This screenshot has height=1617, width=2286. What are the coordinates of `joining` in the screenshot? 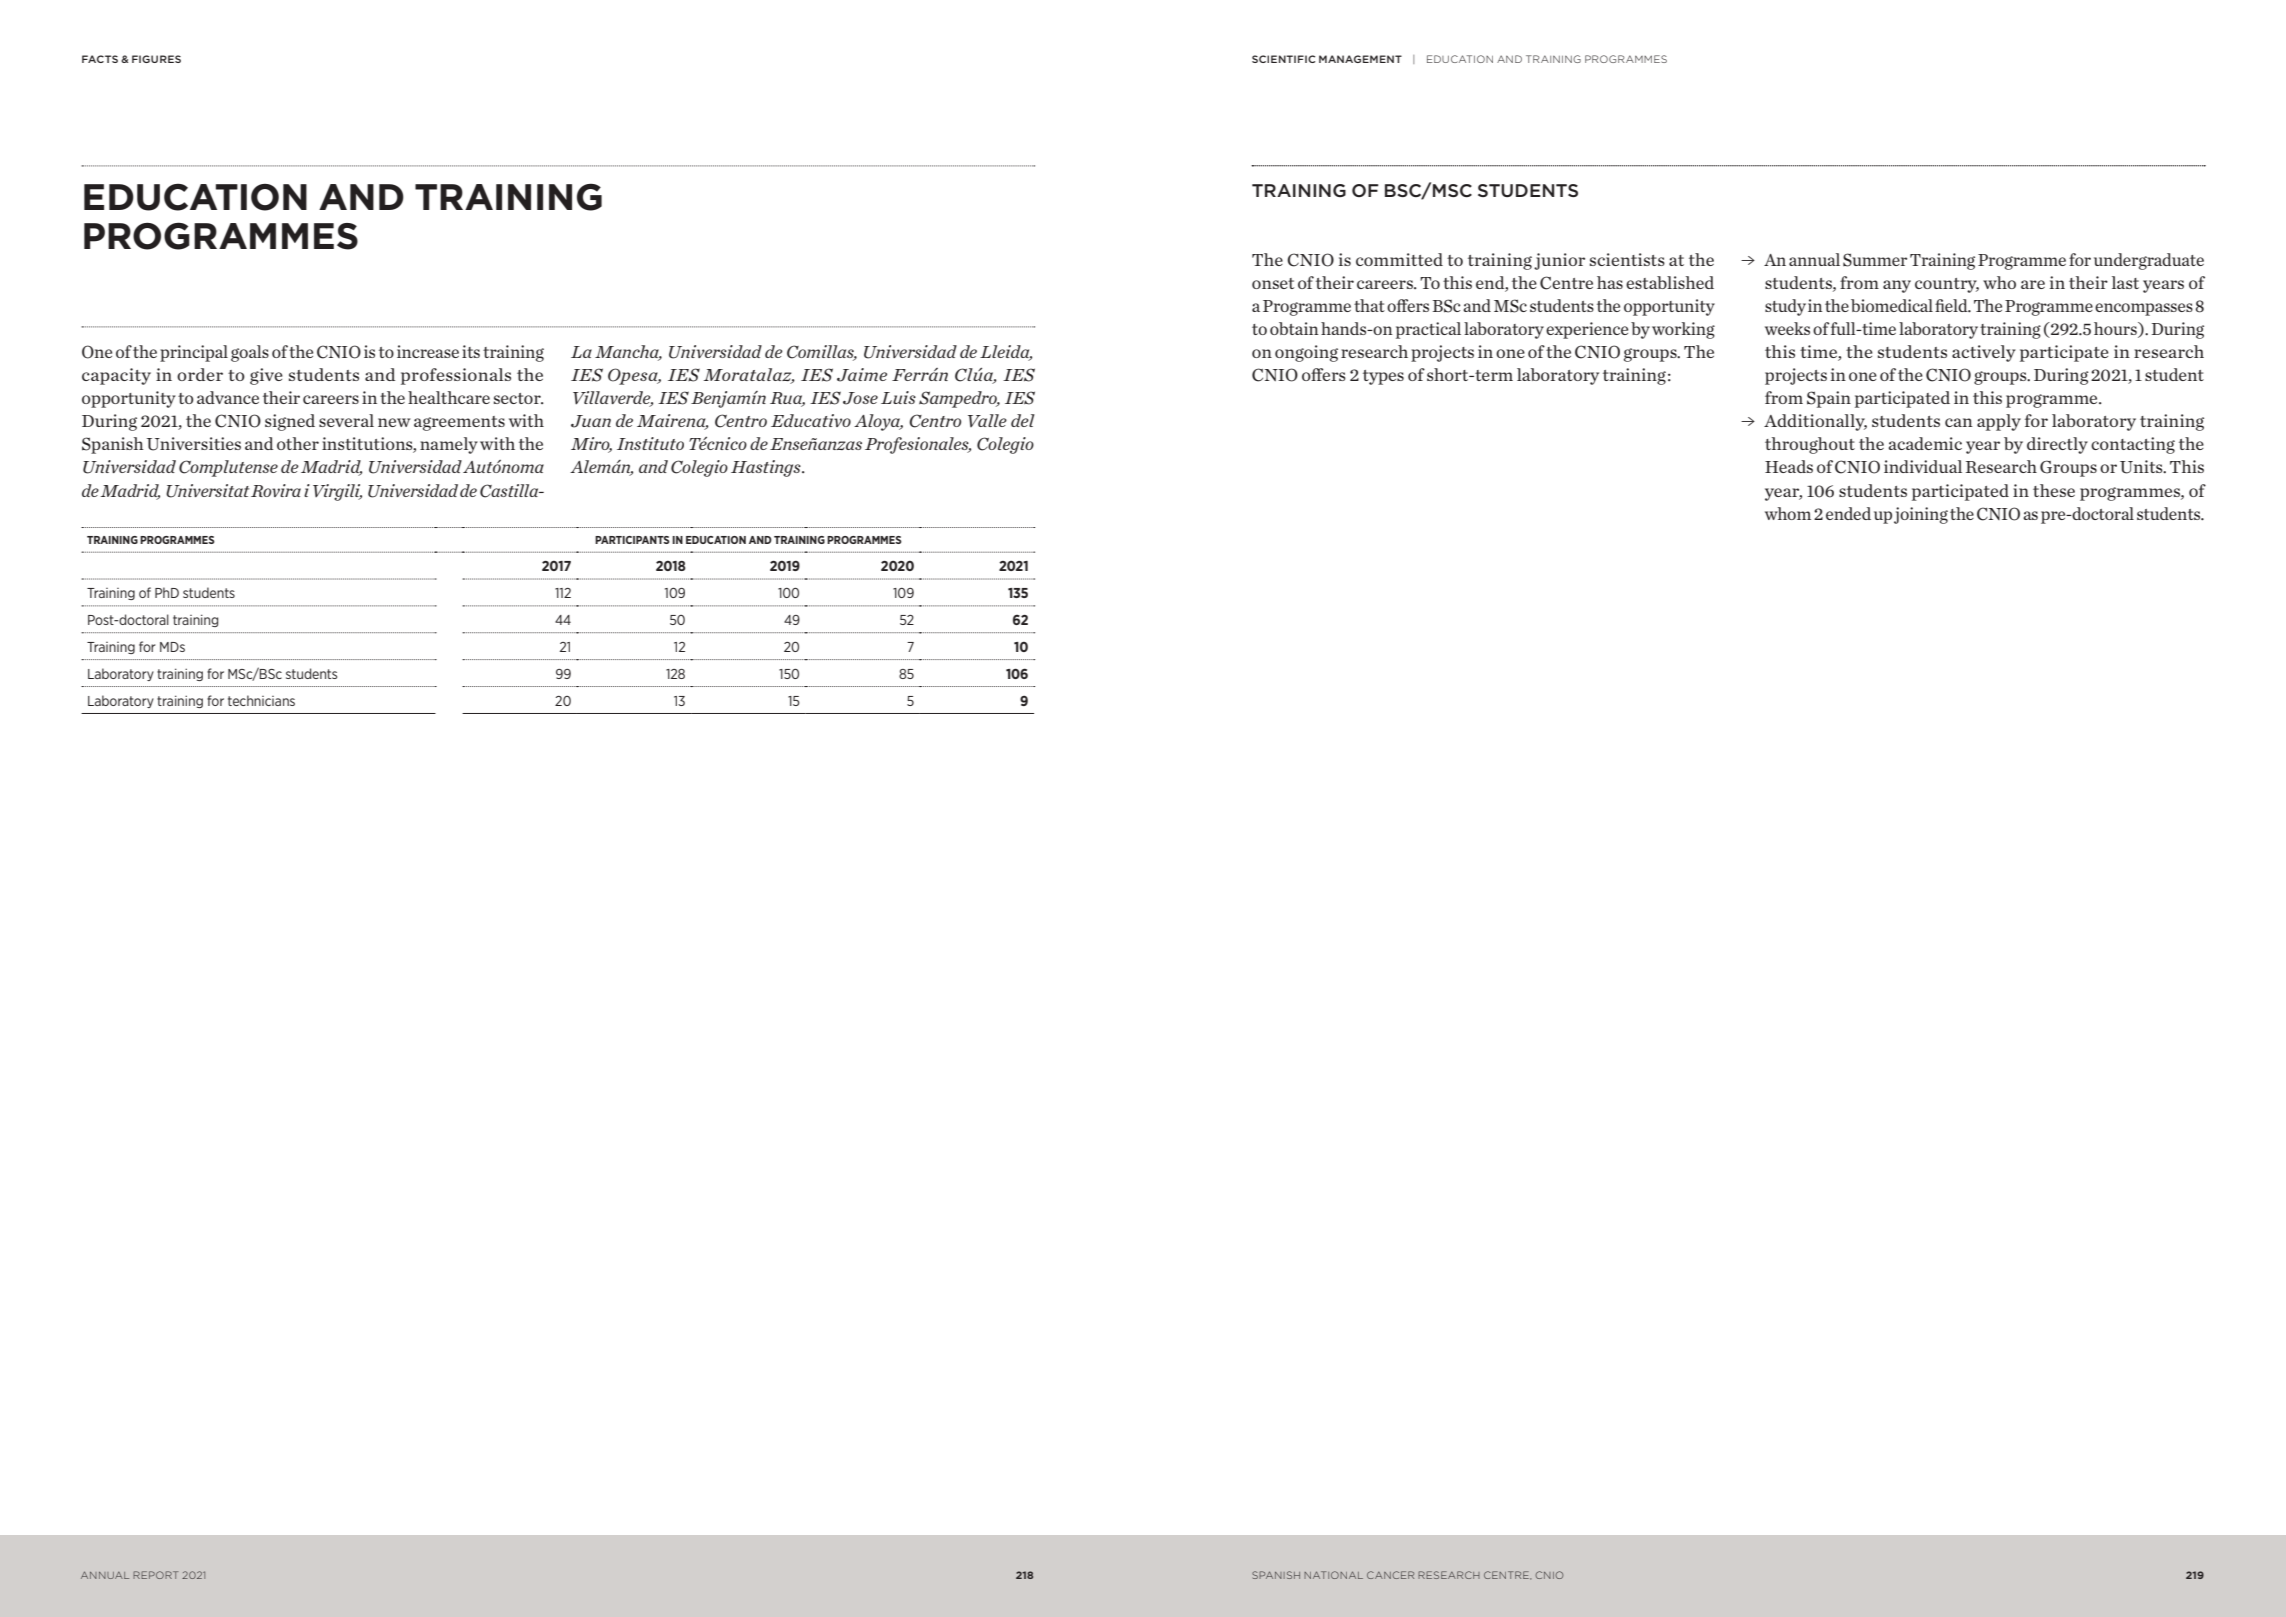 It's located at (1921, 515).
